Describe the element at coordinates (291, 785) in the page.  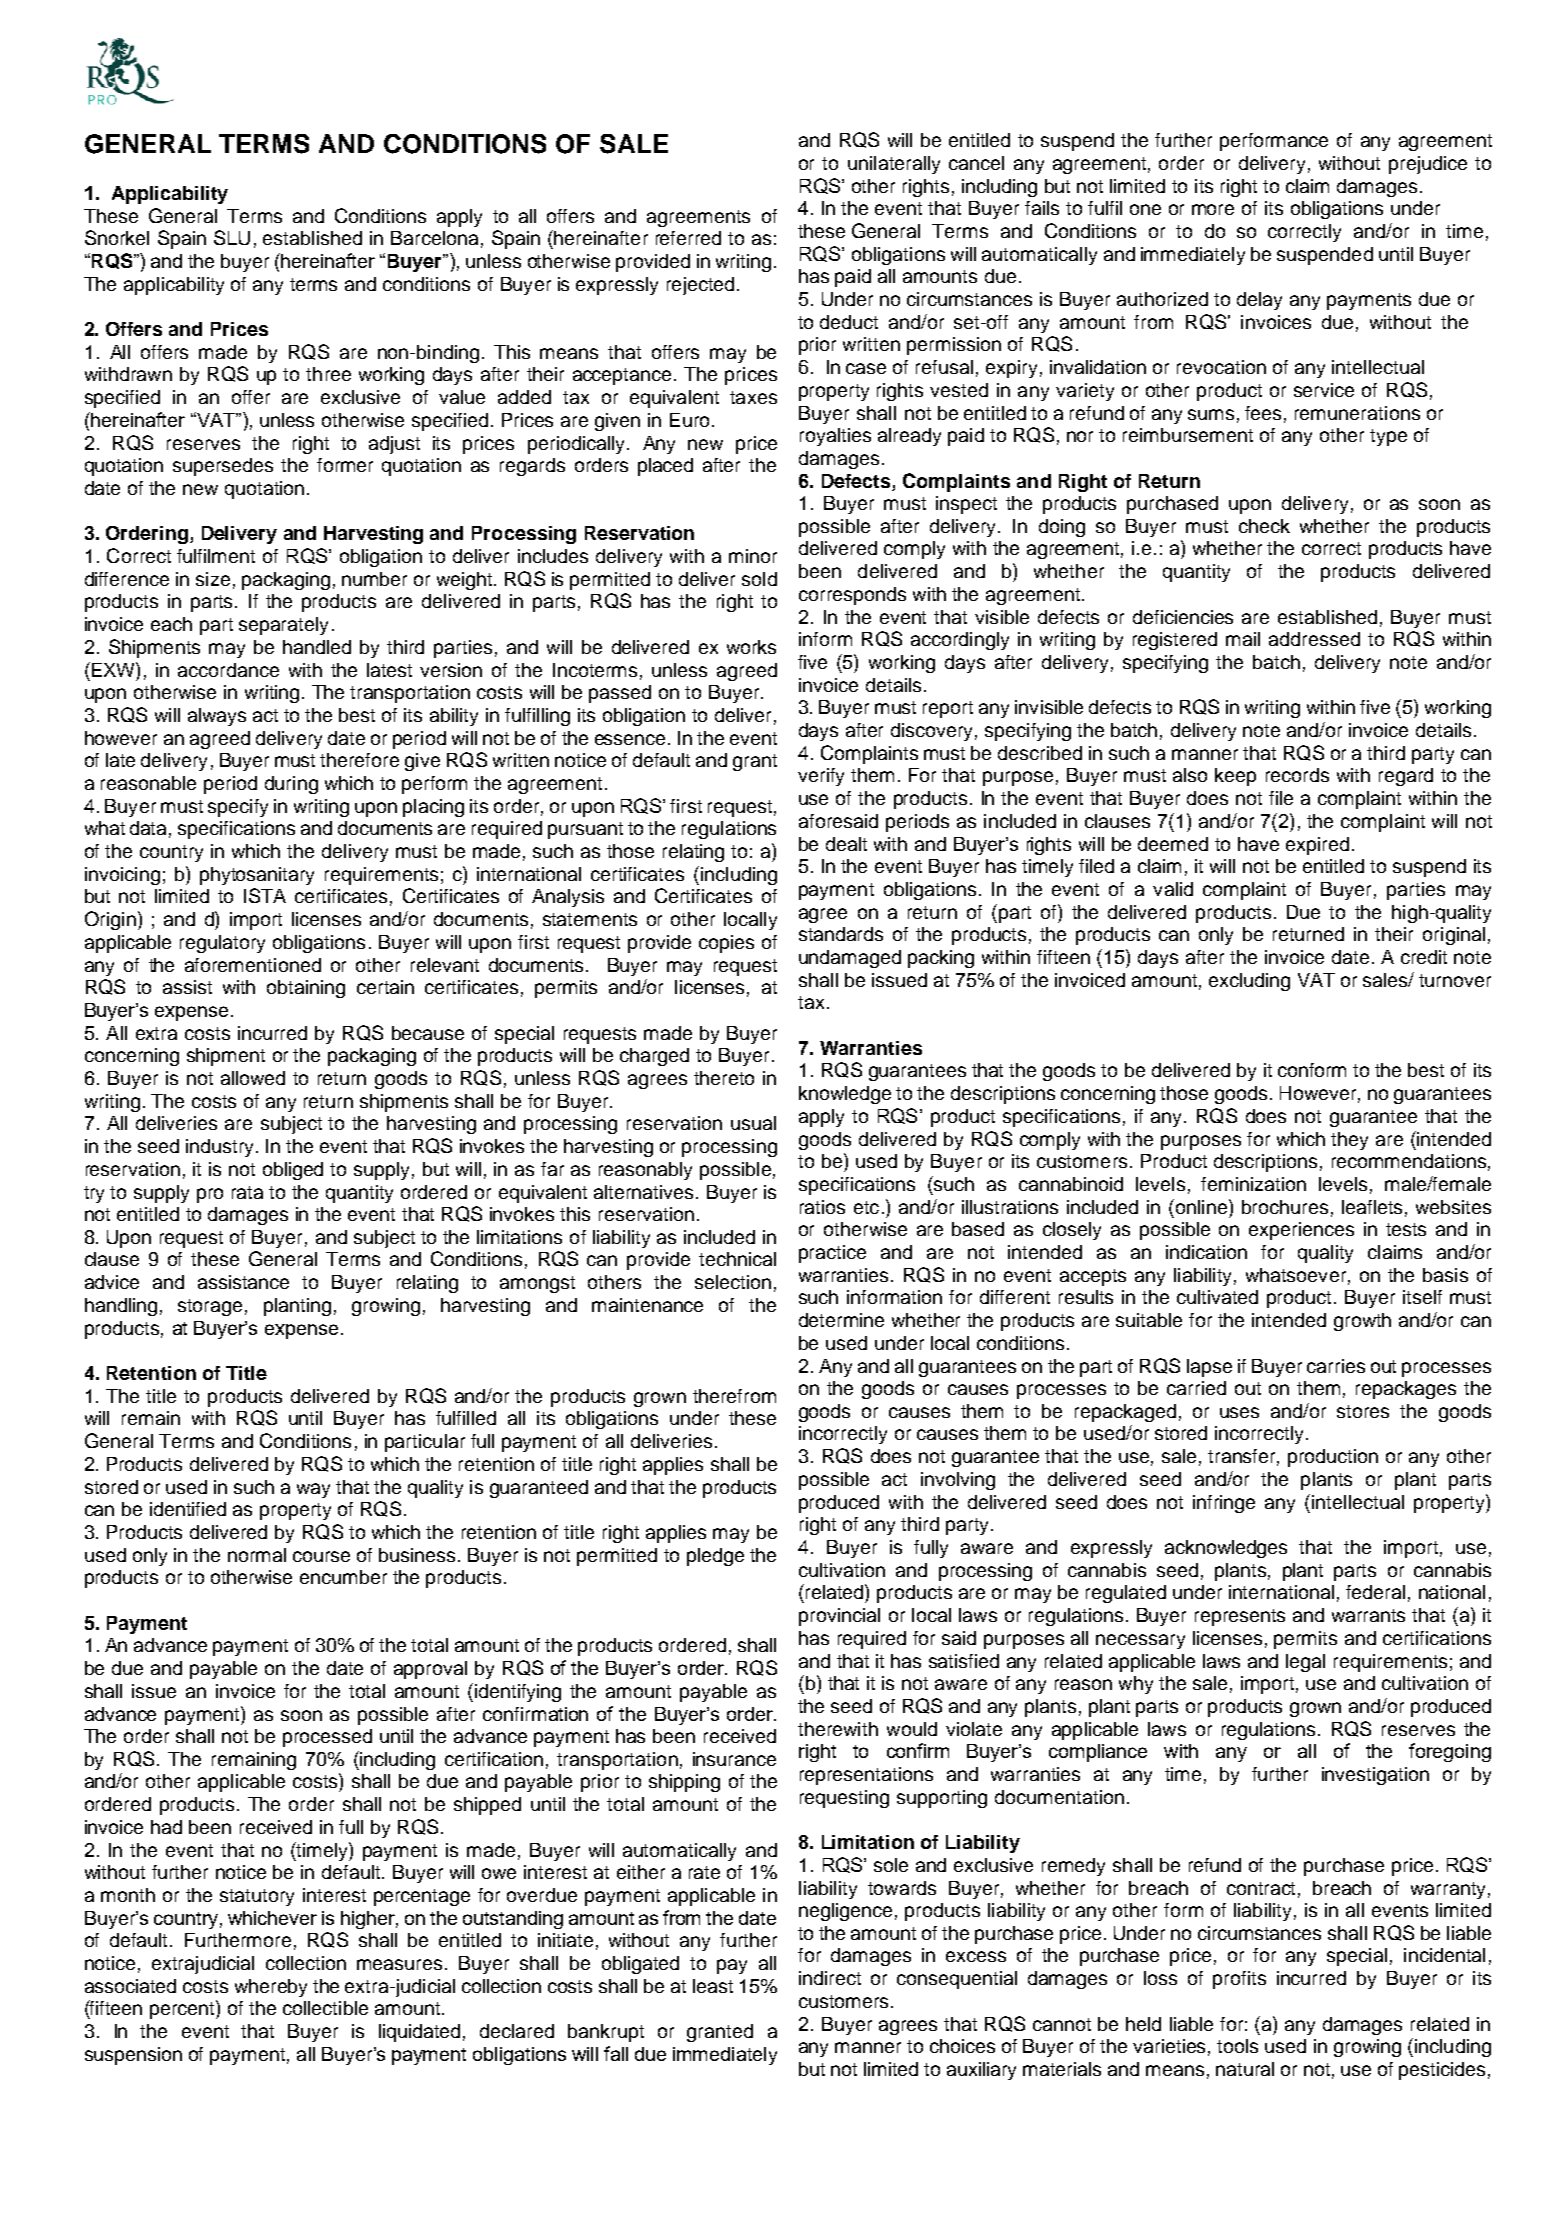
I see `during` at that location.
